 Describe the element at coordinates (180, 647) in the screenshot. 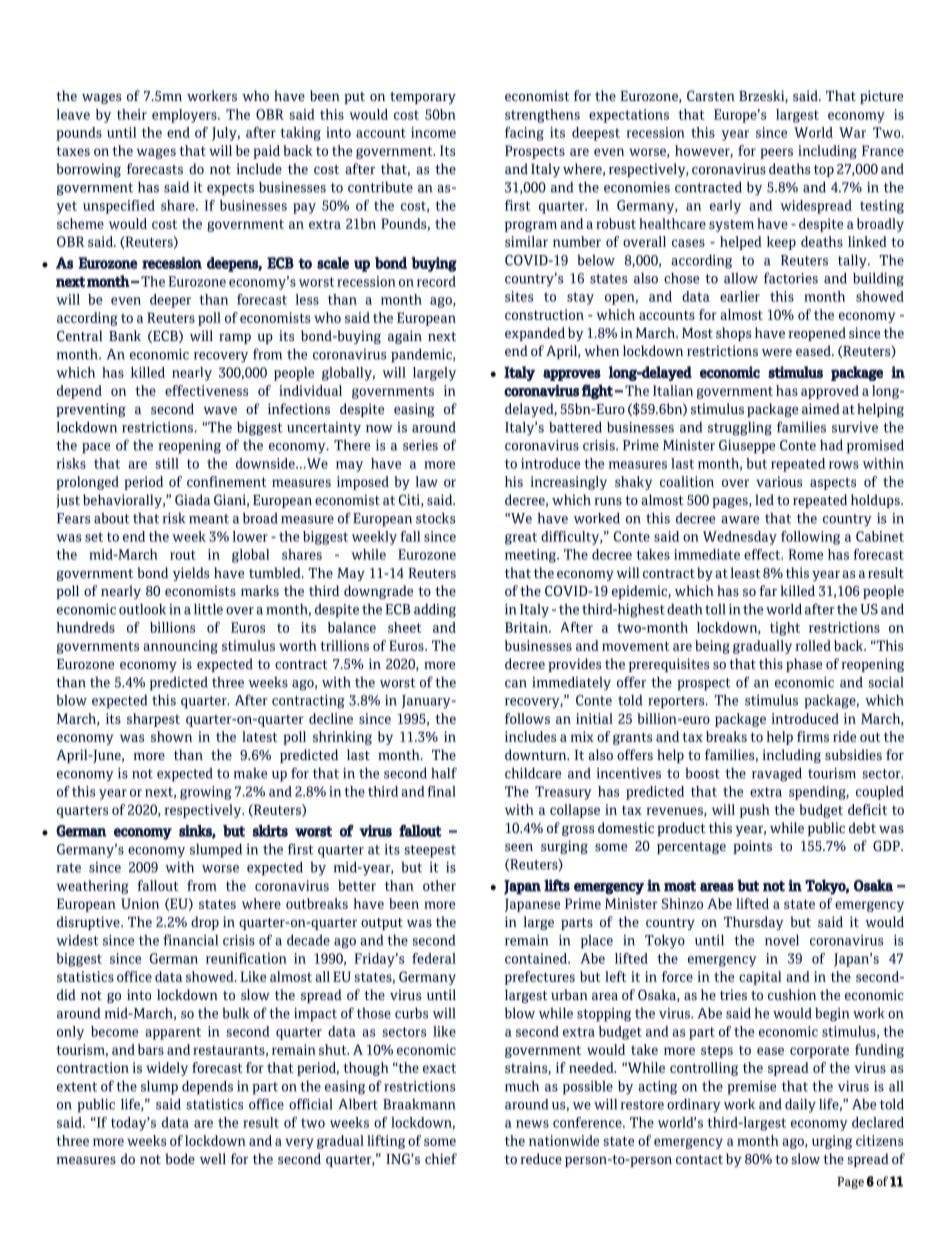

I see `announcing` at that location.
